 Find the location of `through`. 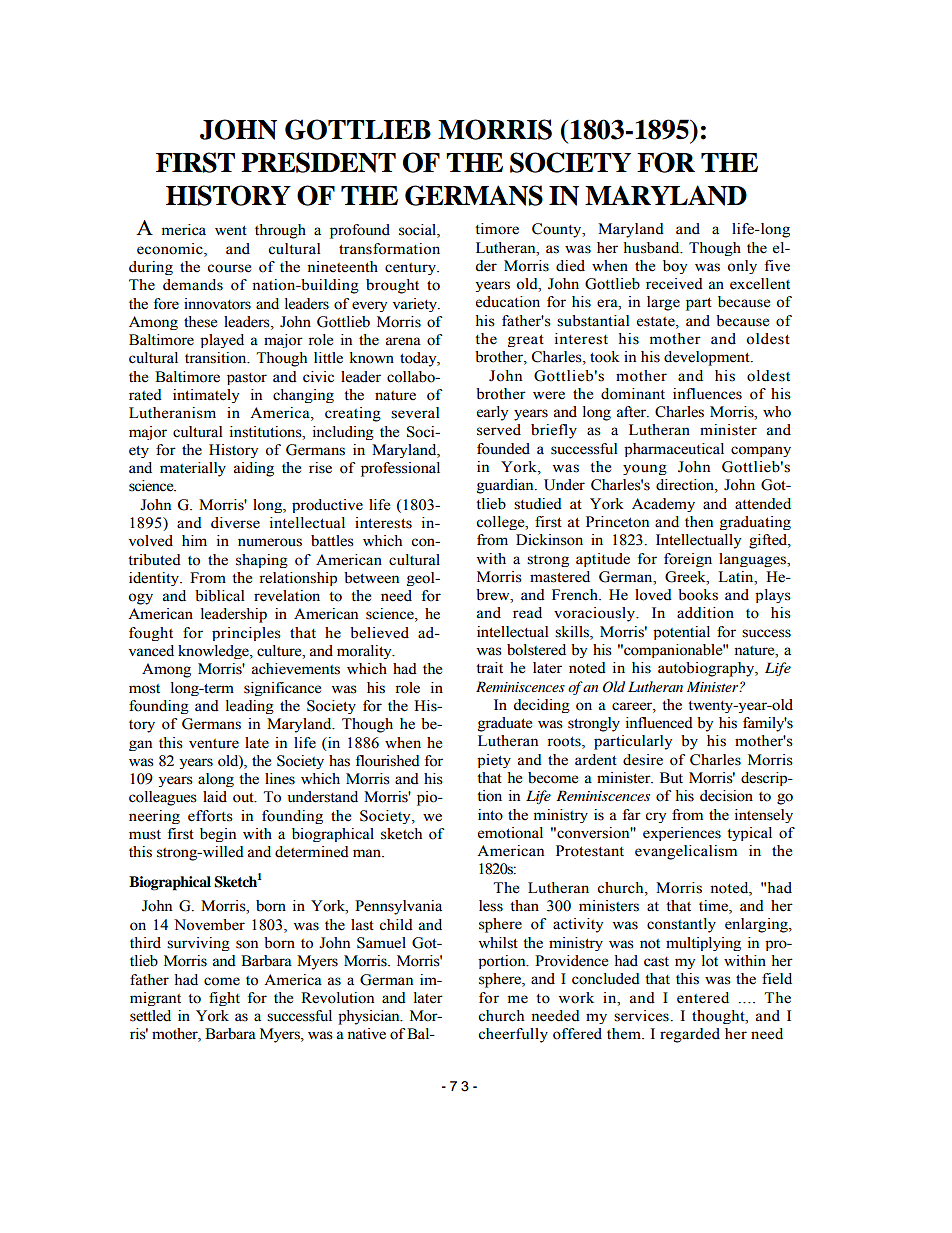

through is located at coordinates (280, 231).
